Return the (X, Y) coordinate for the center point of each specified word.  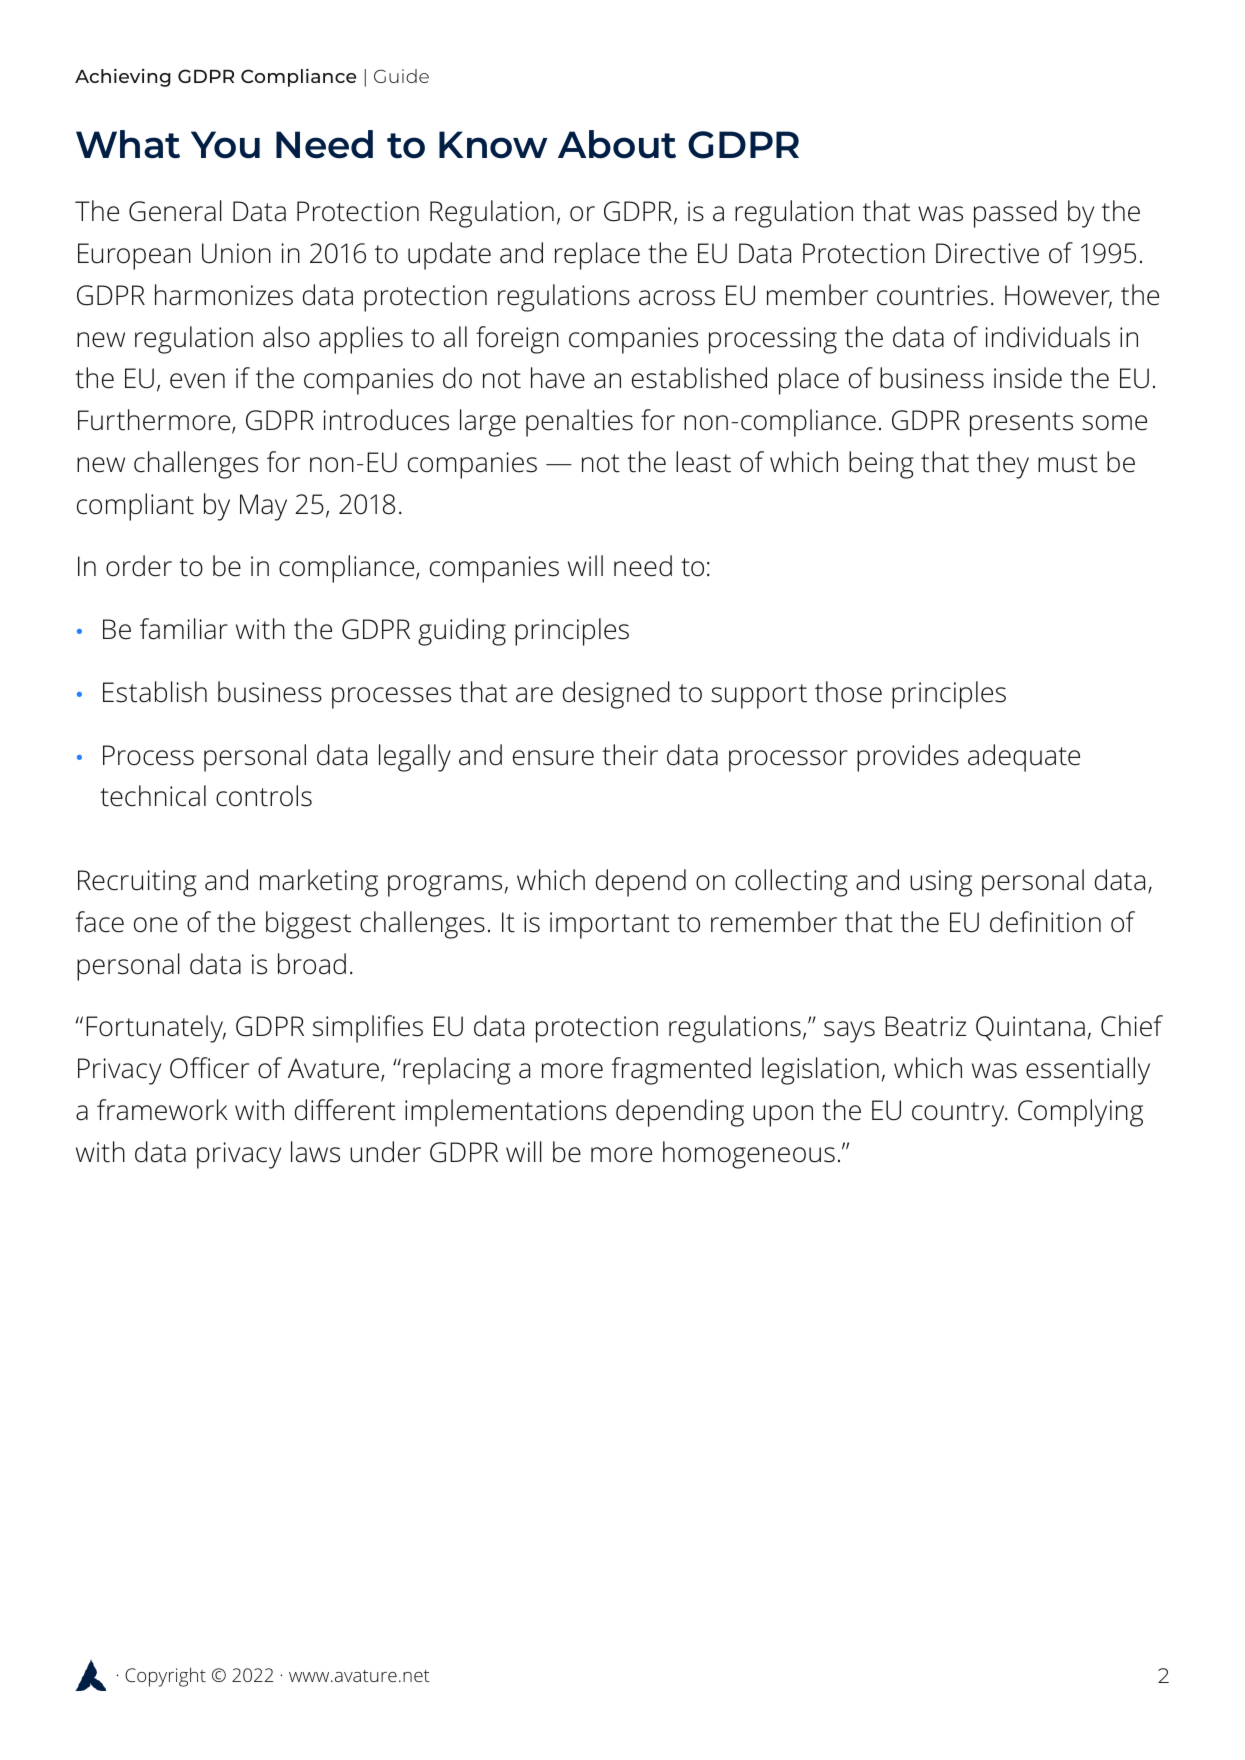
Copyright (165, 1677)
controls (264, 796)
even (197, 381)
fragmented (681, 1071)
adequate (1024, 758)
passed (1015, 214)
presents (1021, 424)
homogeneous (749, 1155)
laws (315, 1152)
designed (616, 695)
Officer (209, 1068)
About (617, 144)
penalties (579, 423)
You (225, 145)
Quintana (1030, 1028)
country (959, 1114)
